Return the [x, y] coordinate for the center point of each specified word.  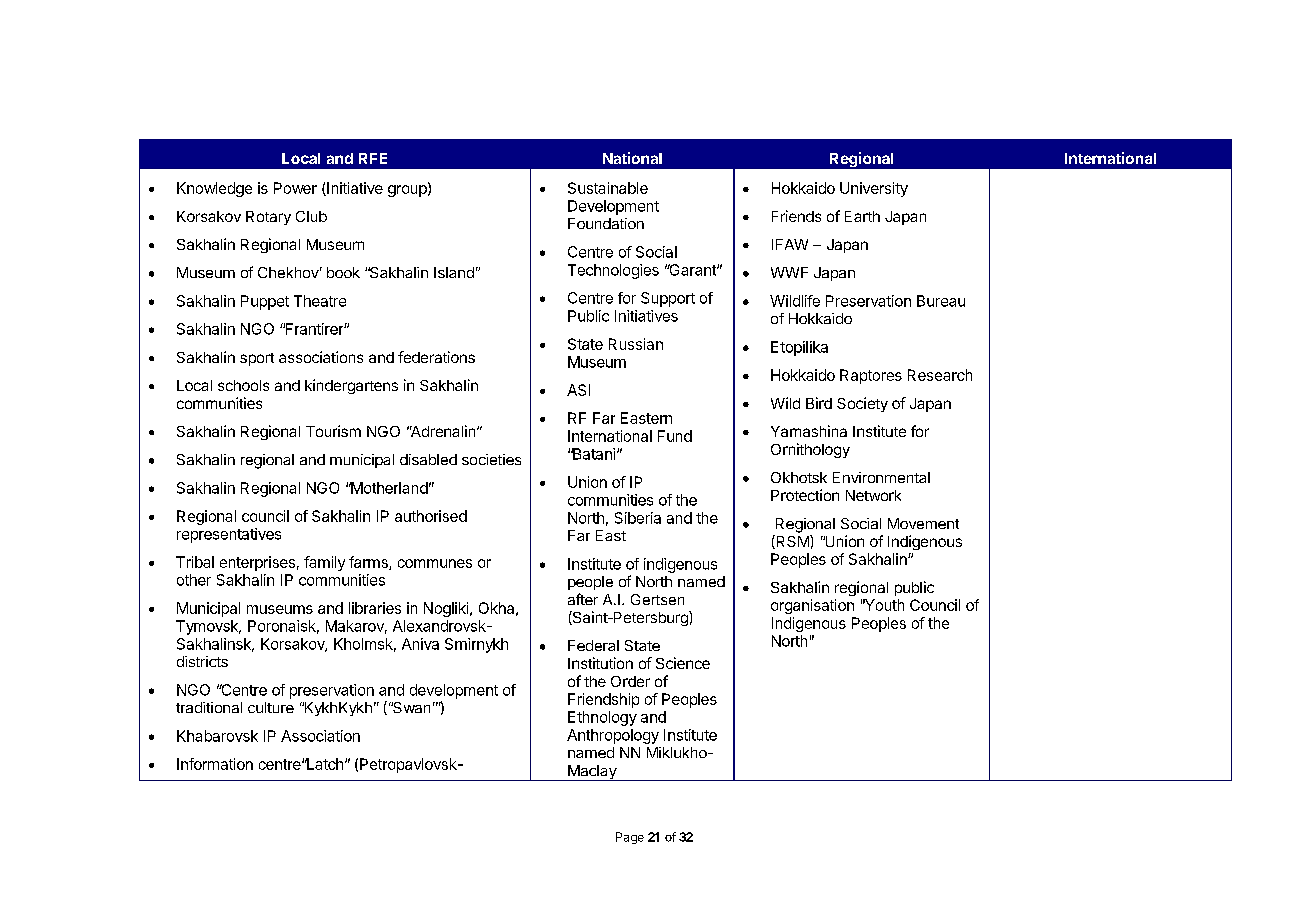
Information [215, 764]
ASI [578, 390]
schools [243, 385]
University [874, 189]
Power [295, 188]
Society [862, 404]
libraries [375, 608]
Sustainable [608, 188]
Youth [883, 605]
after [583, 599]
